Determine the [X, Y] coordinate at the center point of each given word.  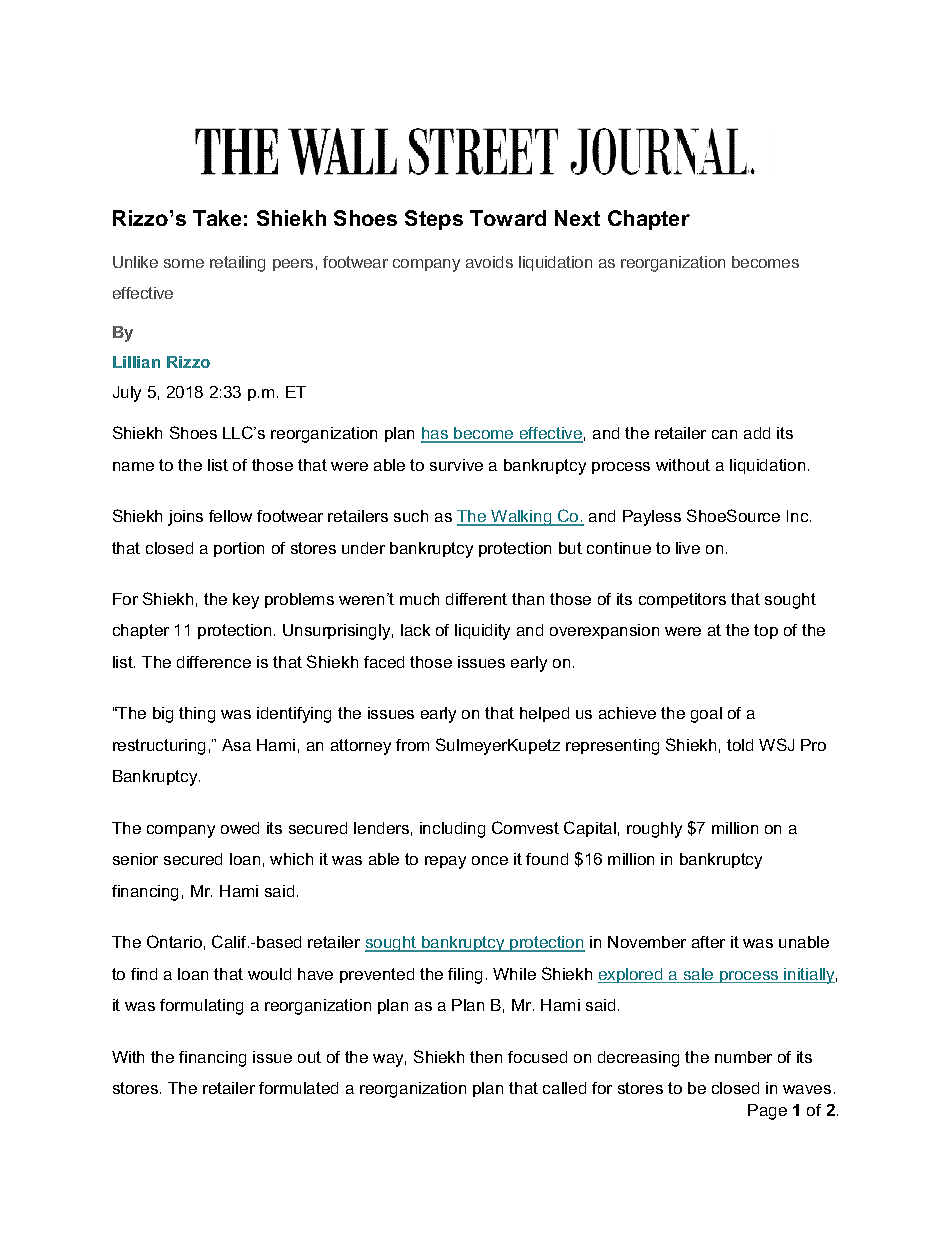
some [184, 263]
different [476, 599]
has [436, 434]
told [740, 745]
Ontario [174, 941]
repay [445, 862]
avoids [489, 262]
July [127, 394]
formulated [298, 1088]
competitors [682, 600]
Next [577, 218]
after [708, 942]
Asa [236, 745]
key [246, 601]
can [724, 434]
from [412, 745]
